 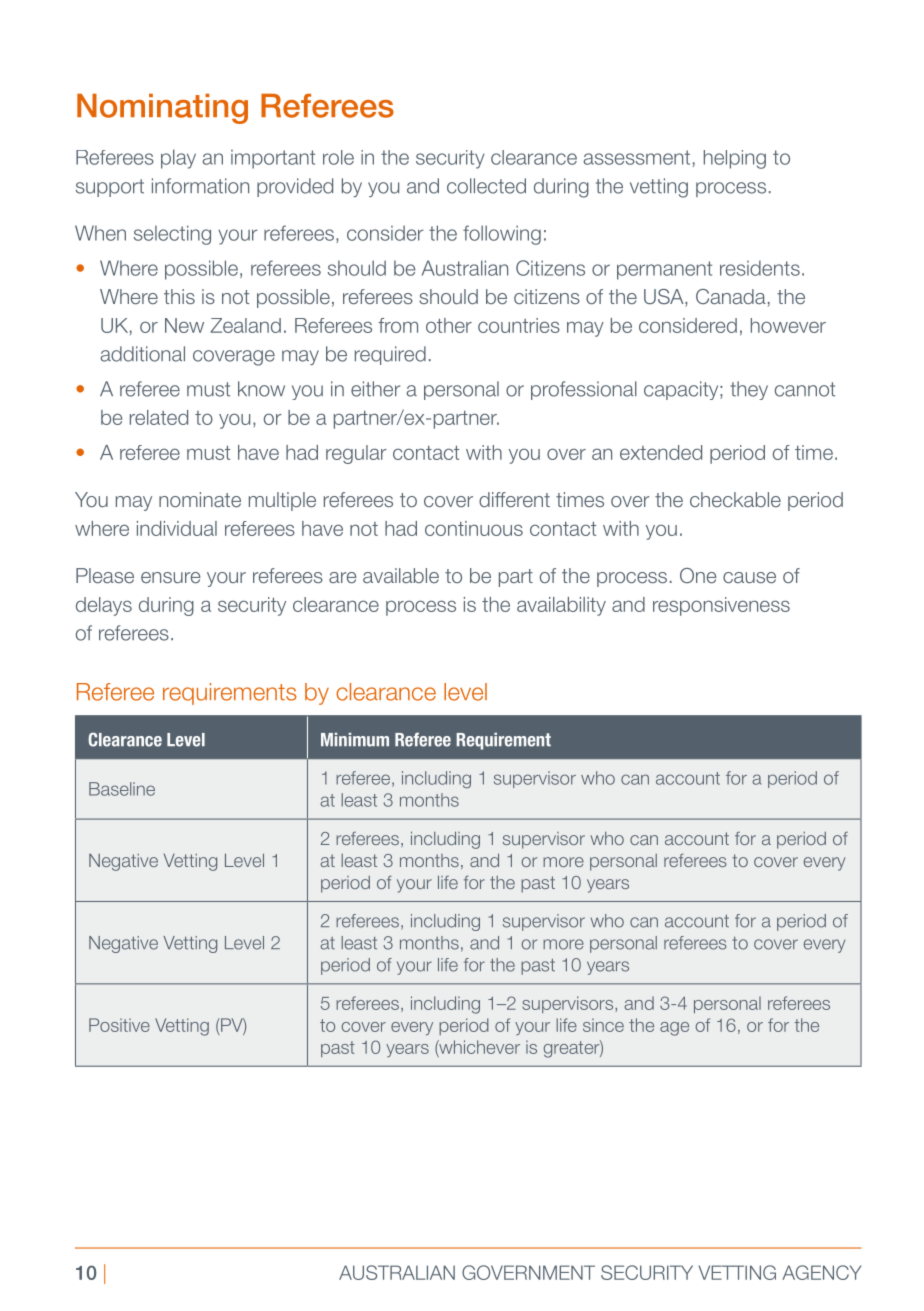 I want to click on helping, so click(x=735, y=159).
